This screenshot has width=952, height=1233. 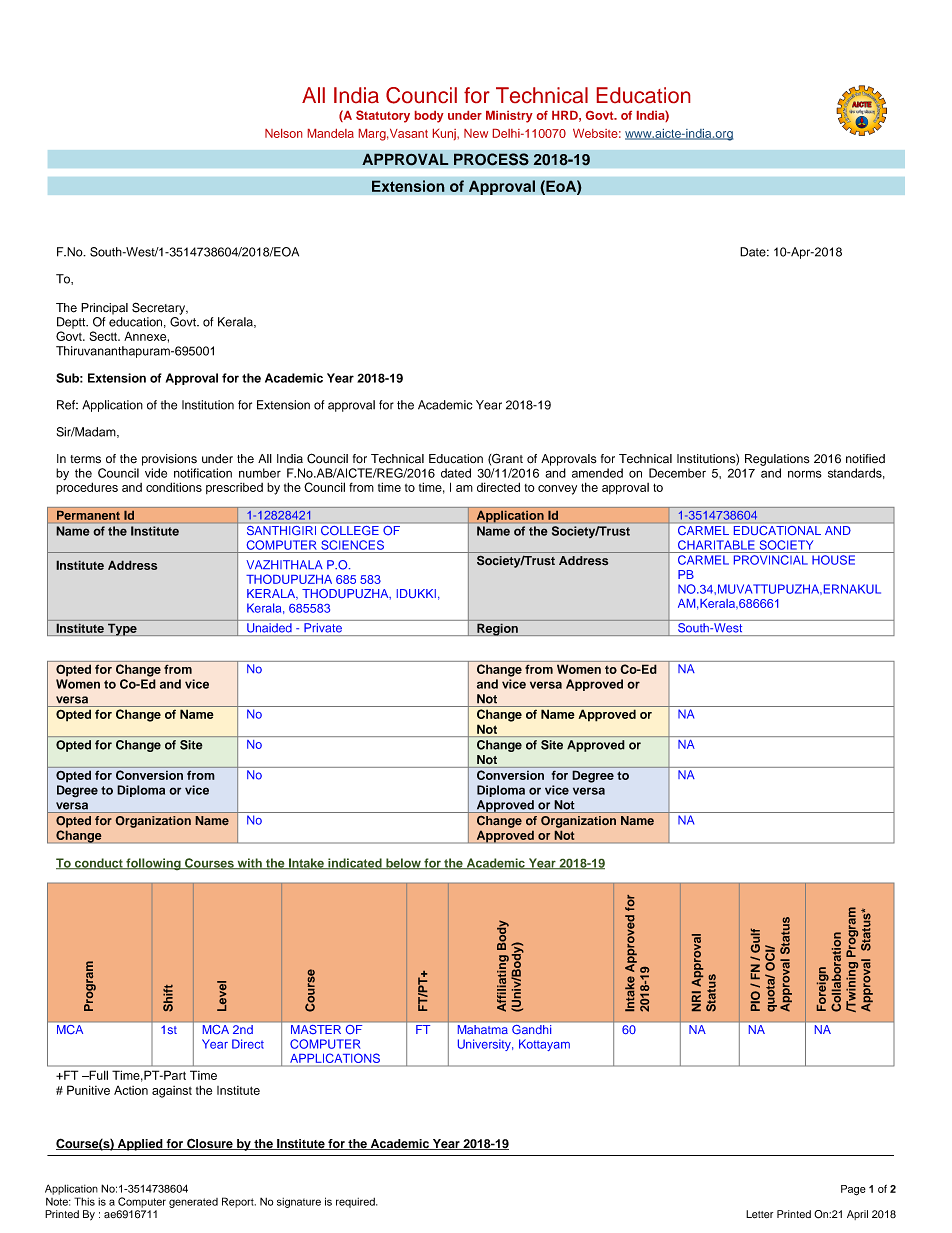 I want to click on conditions, so click(x=174, y=487).
